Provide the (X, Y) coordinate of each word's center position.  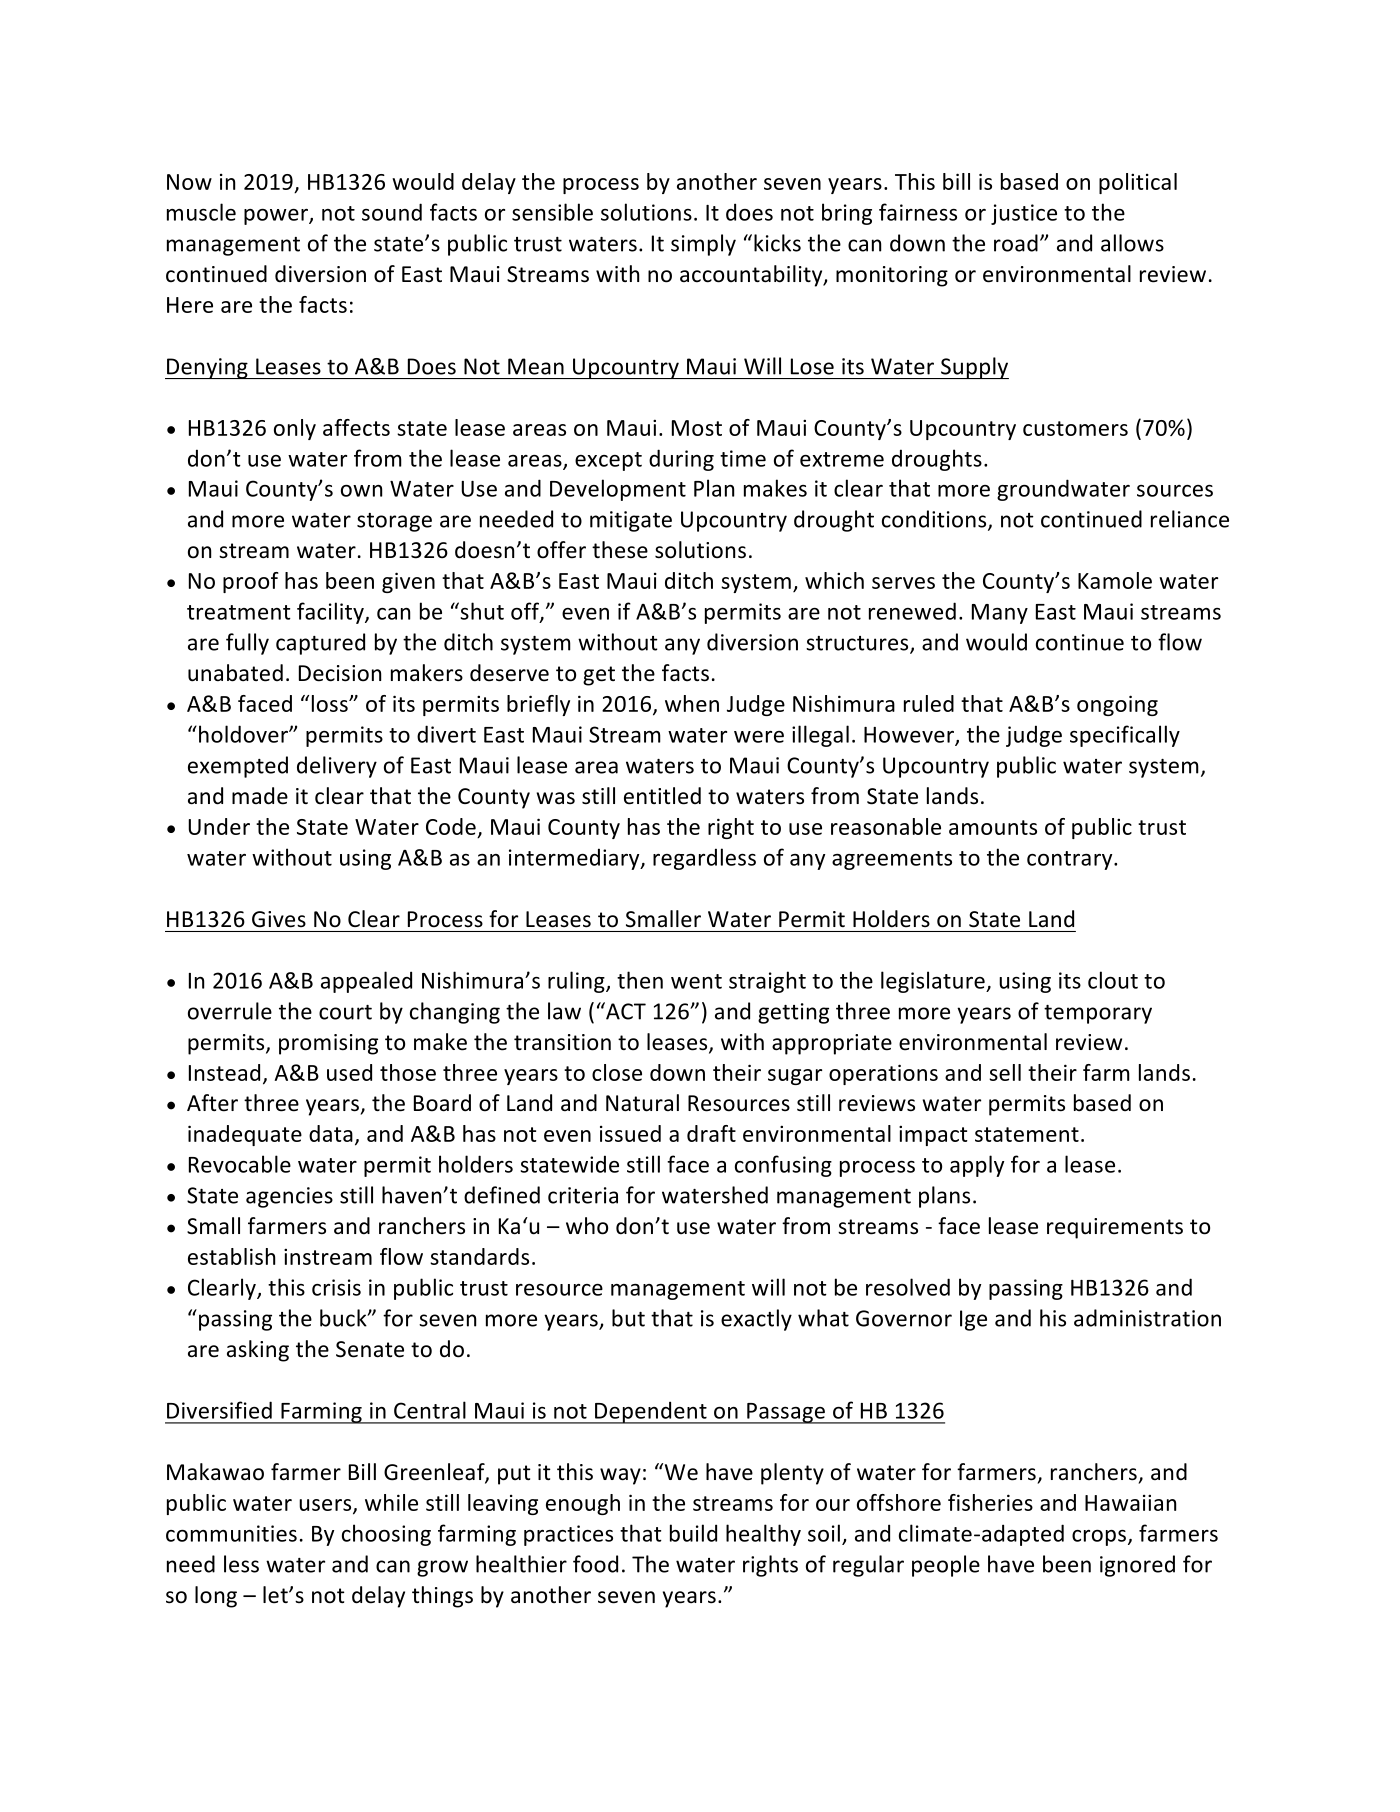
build (693, 1533)
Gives (279, 919)
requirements (1115, 1228)
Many (1000, 614)
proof (251, 582)
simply (703, 245)
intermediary (575, 859)
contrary (1071, 860)
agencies (289, 1197)
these (620, 550)
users (326, 1506)
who (587, 1226)
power (277, 217)
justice (1024, 214)
